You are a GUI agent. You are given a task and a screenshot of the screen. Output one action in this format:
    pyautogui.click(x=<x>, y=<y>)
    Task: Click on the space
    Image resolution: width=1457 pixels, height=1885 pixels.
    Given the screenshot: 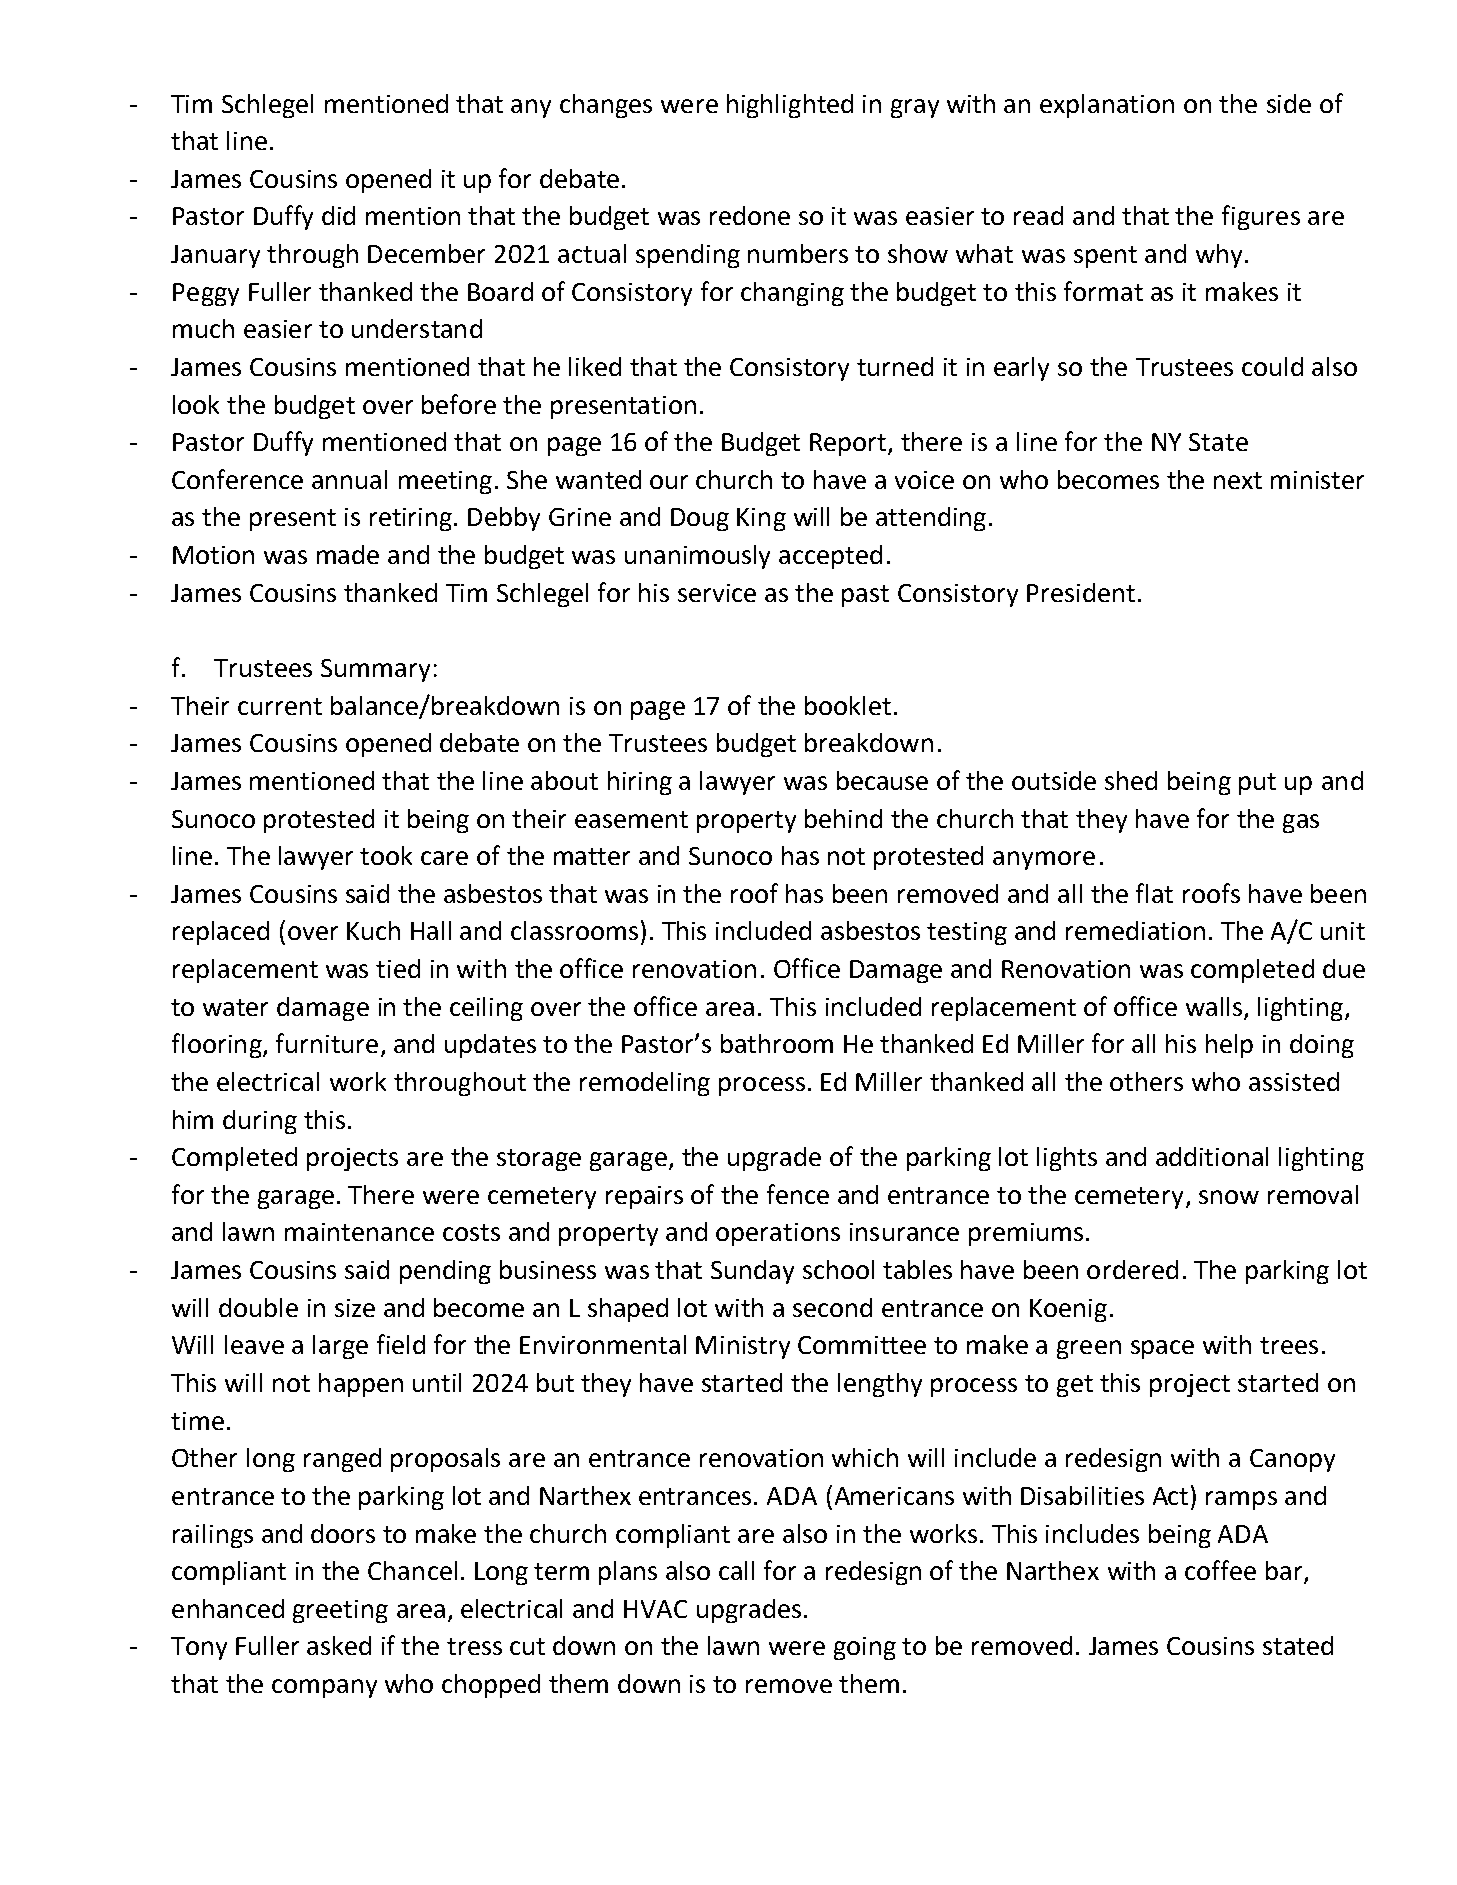 What is the action you would take?
    pyautogui.click(x=1162, y=1349)
